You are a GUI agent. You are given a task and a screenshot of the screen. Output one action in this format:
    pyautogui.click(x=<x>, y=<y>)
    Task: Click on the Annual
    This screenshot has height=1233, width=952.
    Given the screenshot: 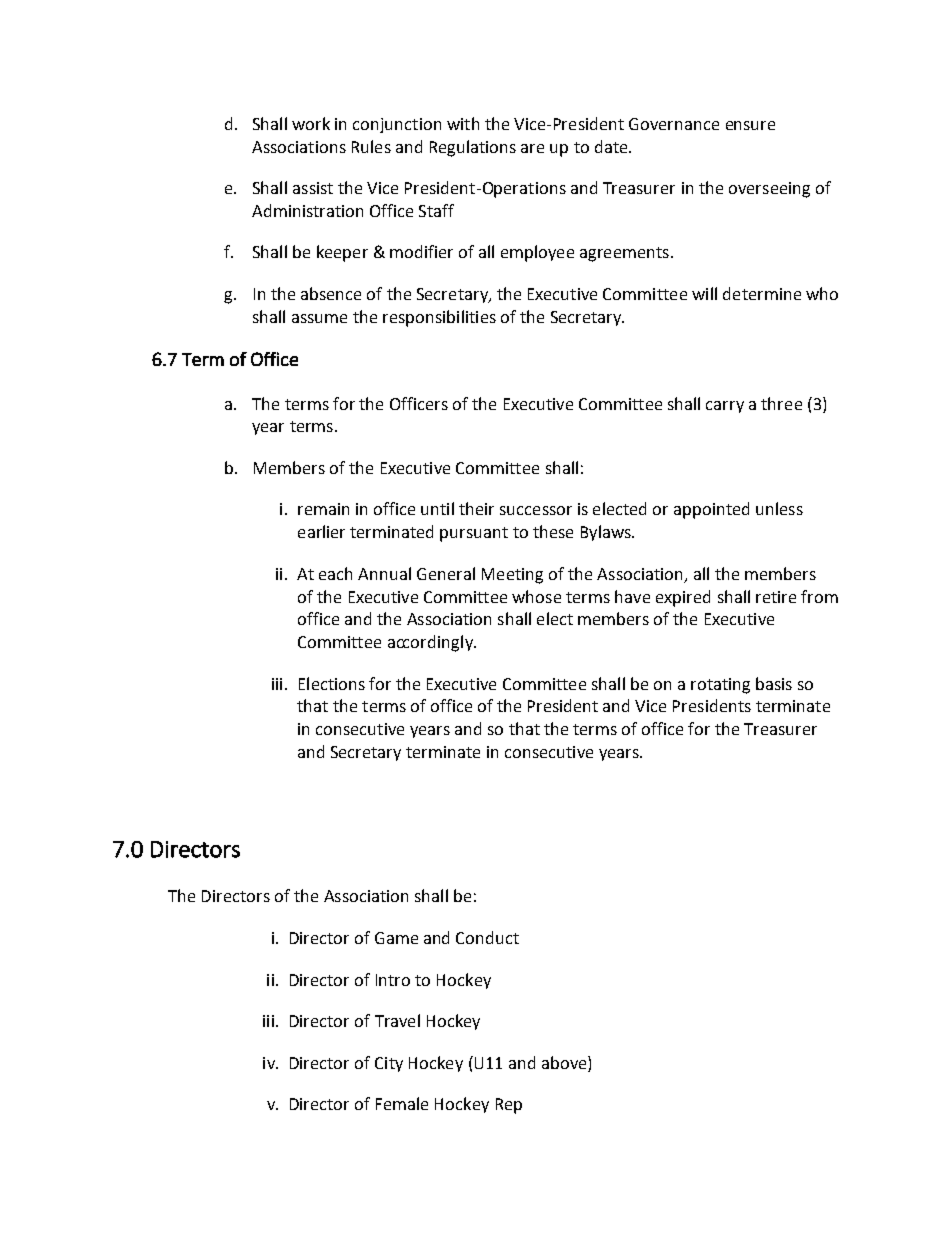 What is the action you would take?
    pyautogui.click(x=384, y=573)
